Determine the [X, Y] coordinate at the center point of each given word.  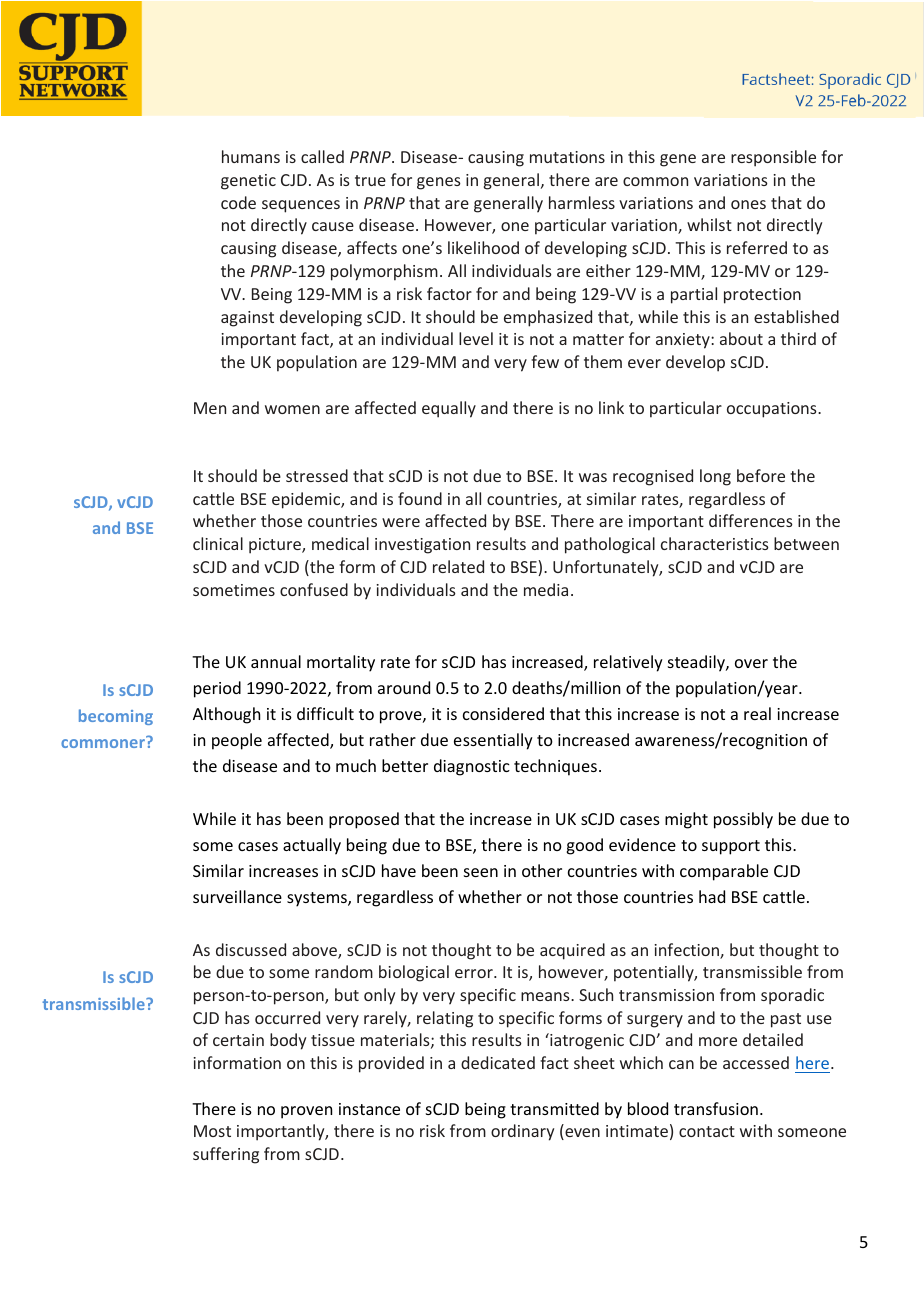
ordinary [522, 1132]
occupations [773, 410]
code [238, 202]
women [292, 409]
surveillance [237, 896]
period [217, 689]
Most [212, 1131]
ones [748, 204]
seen [481, 872]
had [712, 896]
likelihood [483, 247]
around [404, 687]
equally [449, 409]
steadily [697, 663]
